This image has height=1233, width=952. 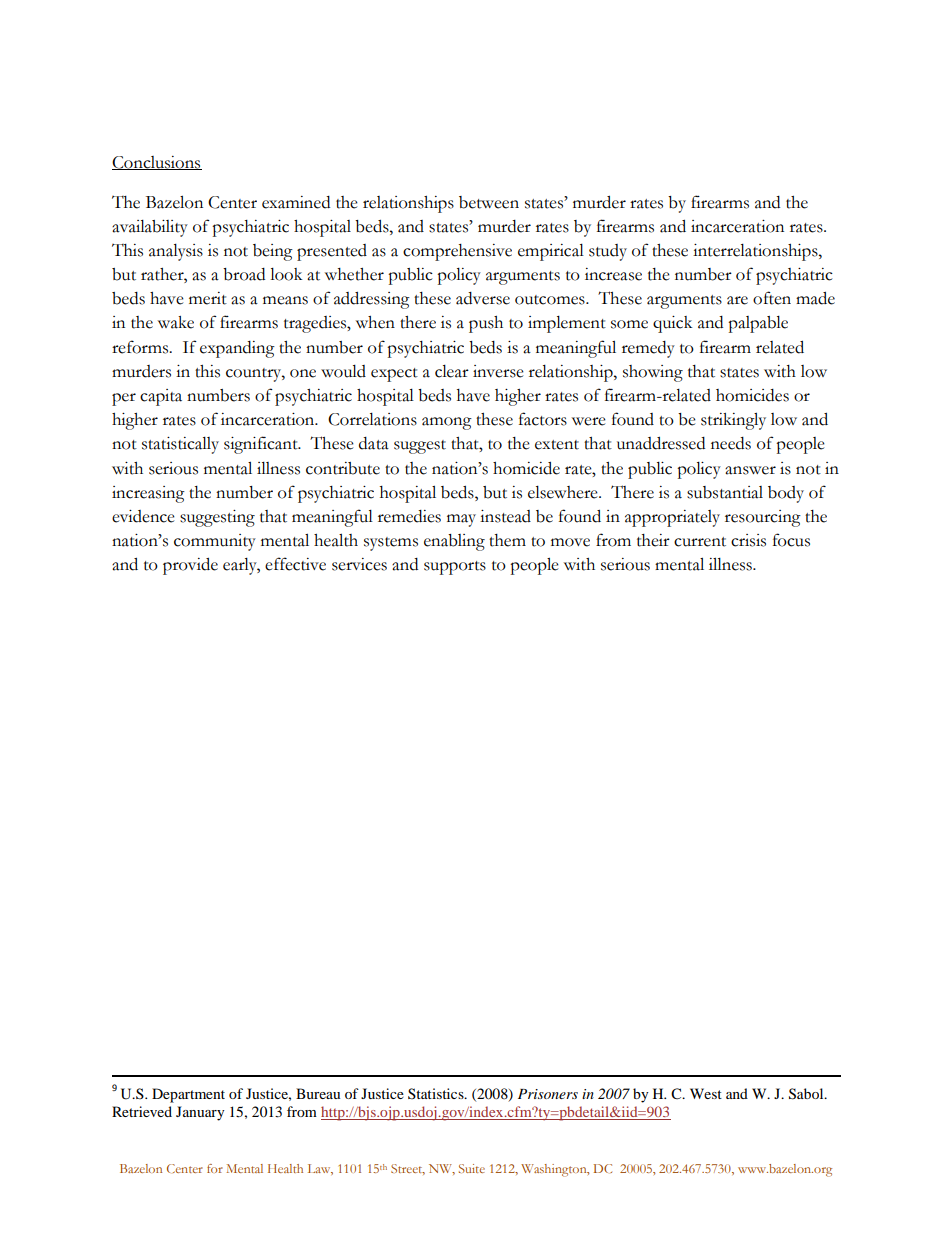 I want to click on are, so click(x=737, y=300).
